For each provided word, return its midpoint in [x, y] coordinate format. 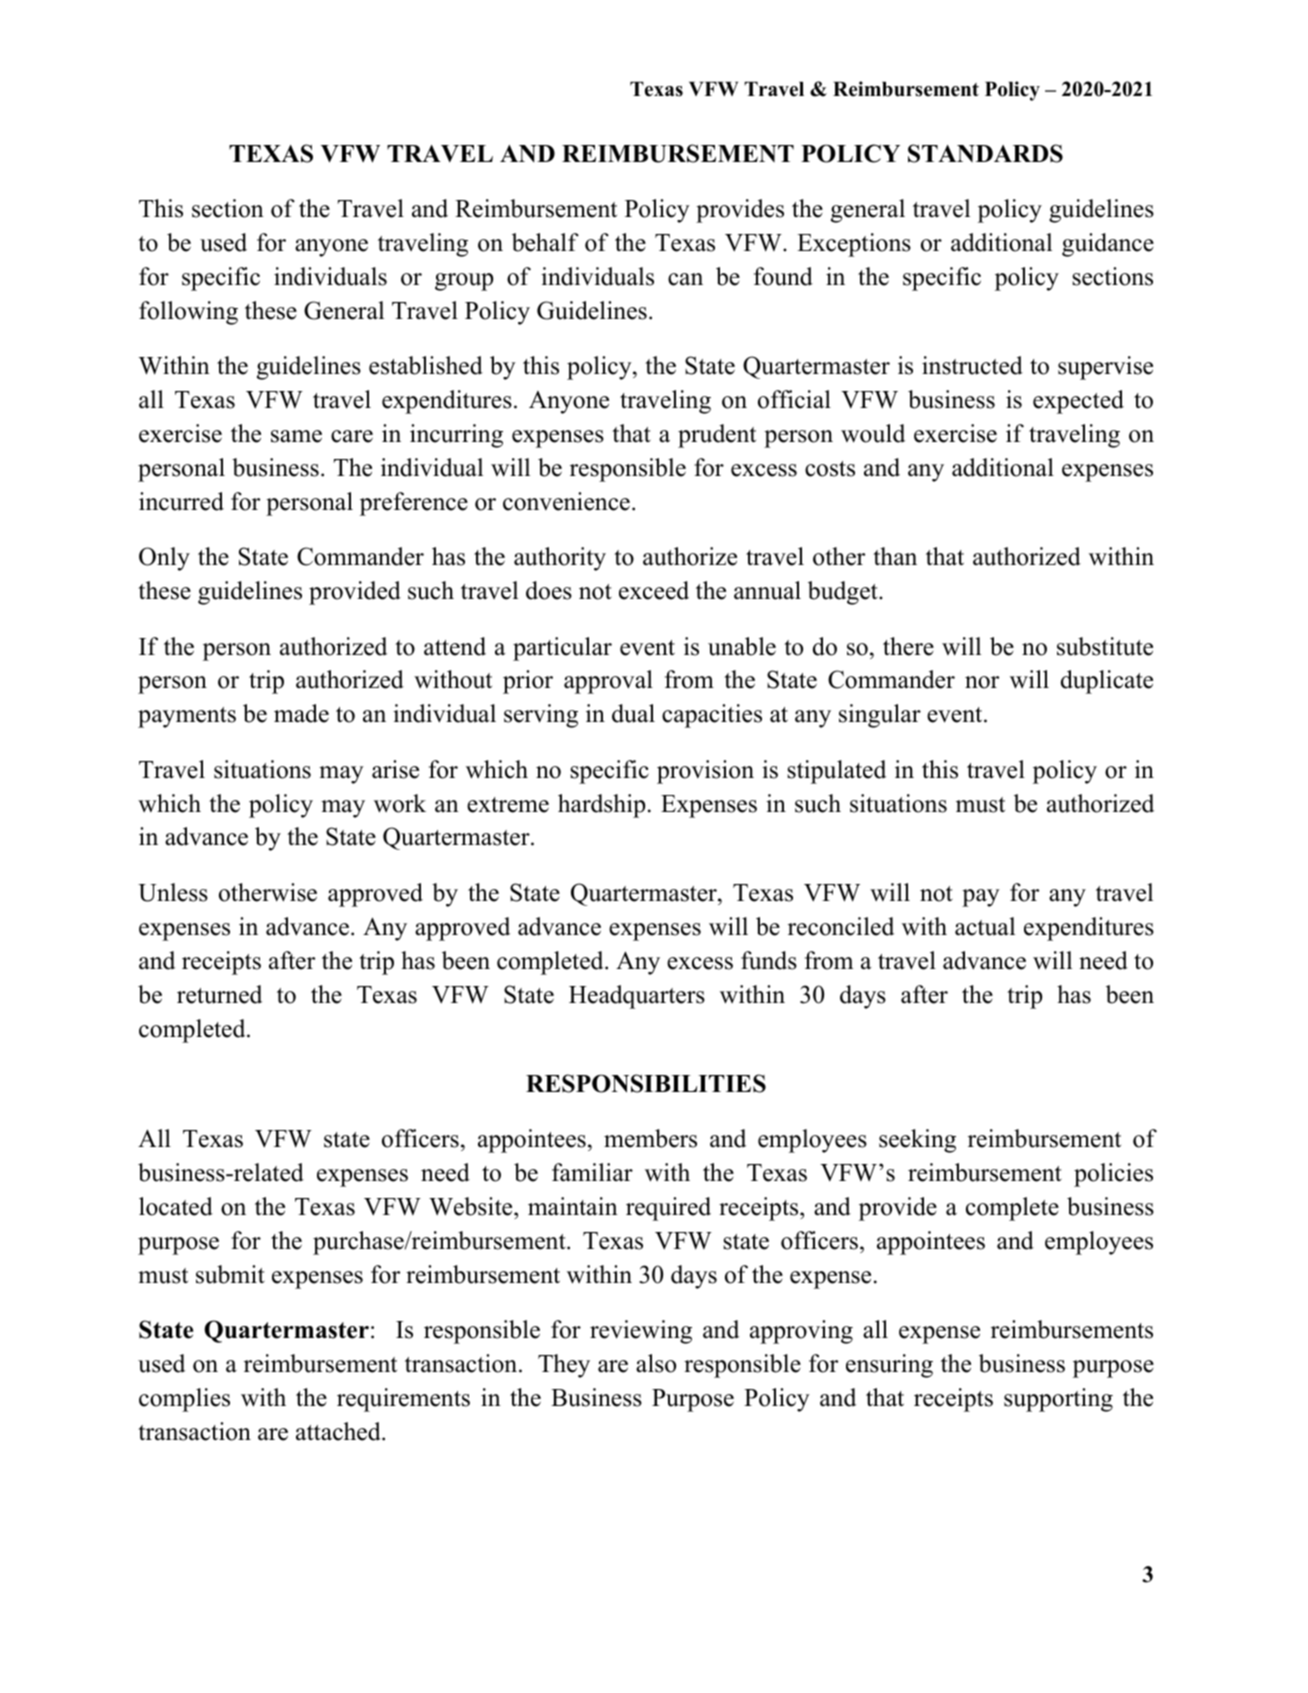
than [895, 556]
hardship [601, 806]
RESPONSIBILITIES [646, 1083]
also [656, 1363]
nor [982, 682]
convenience [566, 501]
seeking [917, 1141]
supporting [1058, 1400]
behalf [545, 242]
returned [219, 994]
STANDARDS [985, 153]
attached [339, 1431]
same [296, 436]
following [188, 313]
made [301, 713]
